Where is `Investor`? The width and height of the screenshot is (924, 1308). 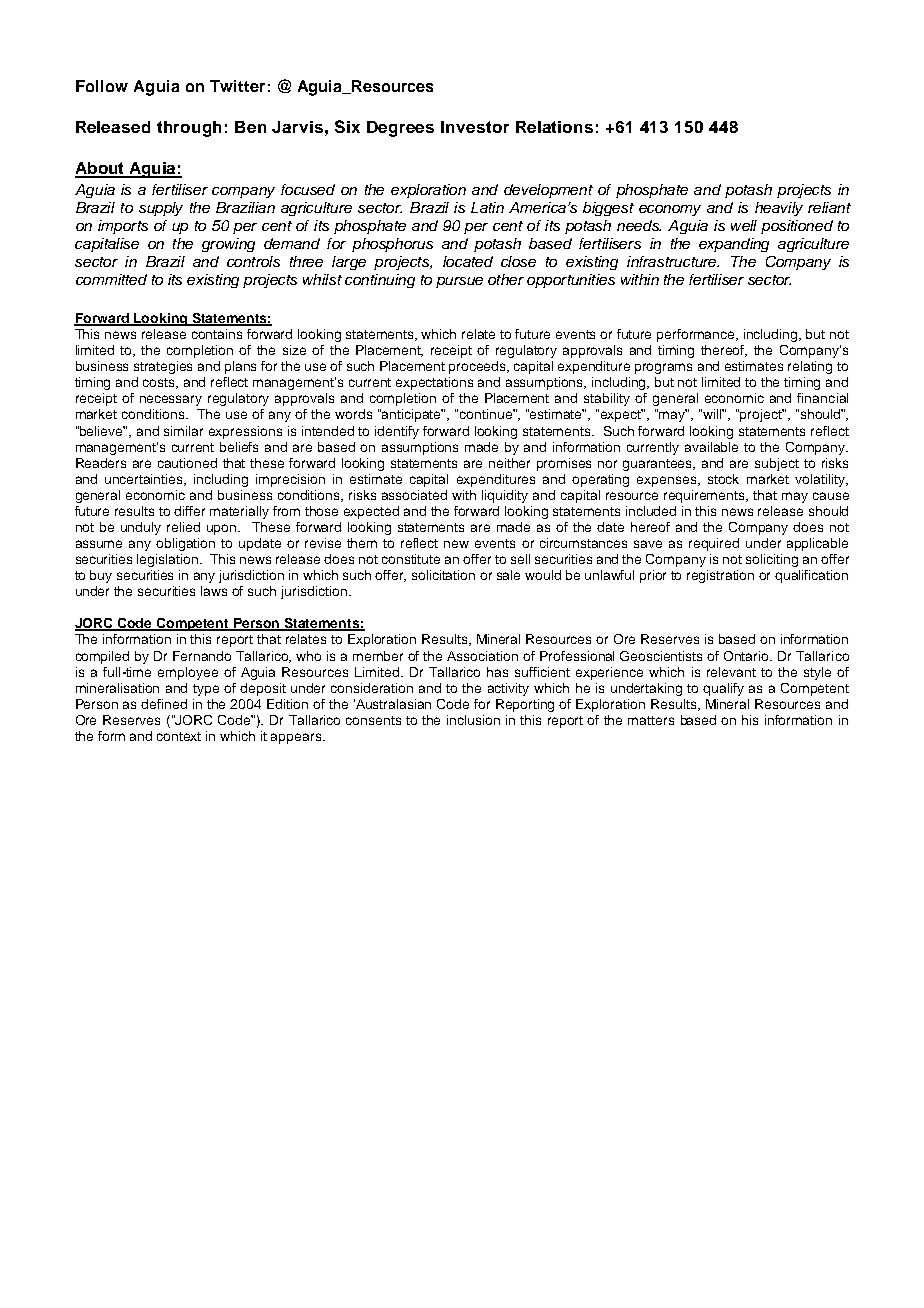
Investor is located at coordinates (475, 127).
